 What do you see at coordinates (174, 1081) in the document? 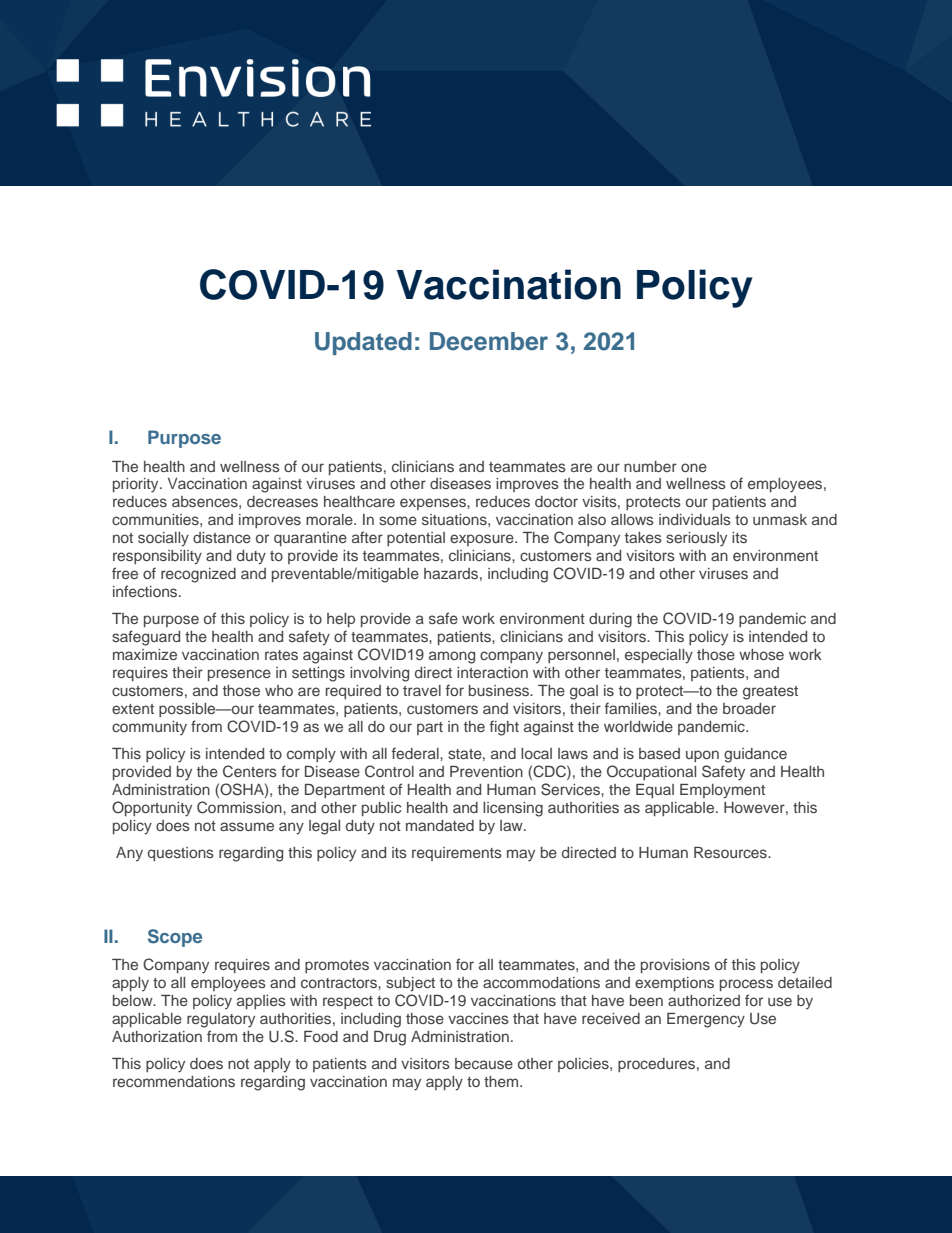
I see `recommendations` at bounding box center [174, 1081].
